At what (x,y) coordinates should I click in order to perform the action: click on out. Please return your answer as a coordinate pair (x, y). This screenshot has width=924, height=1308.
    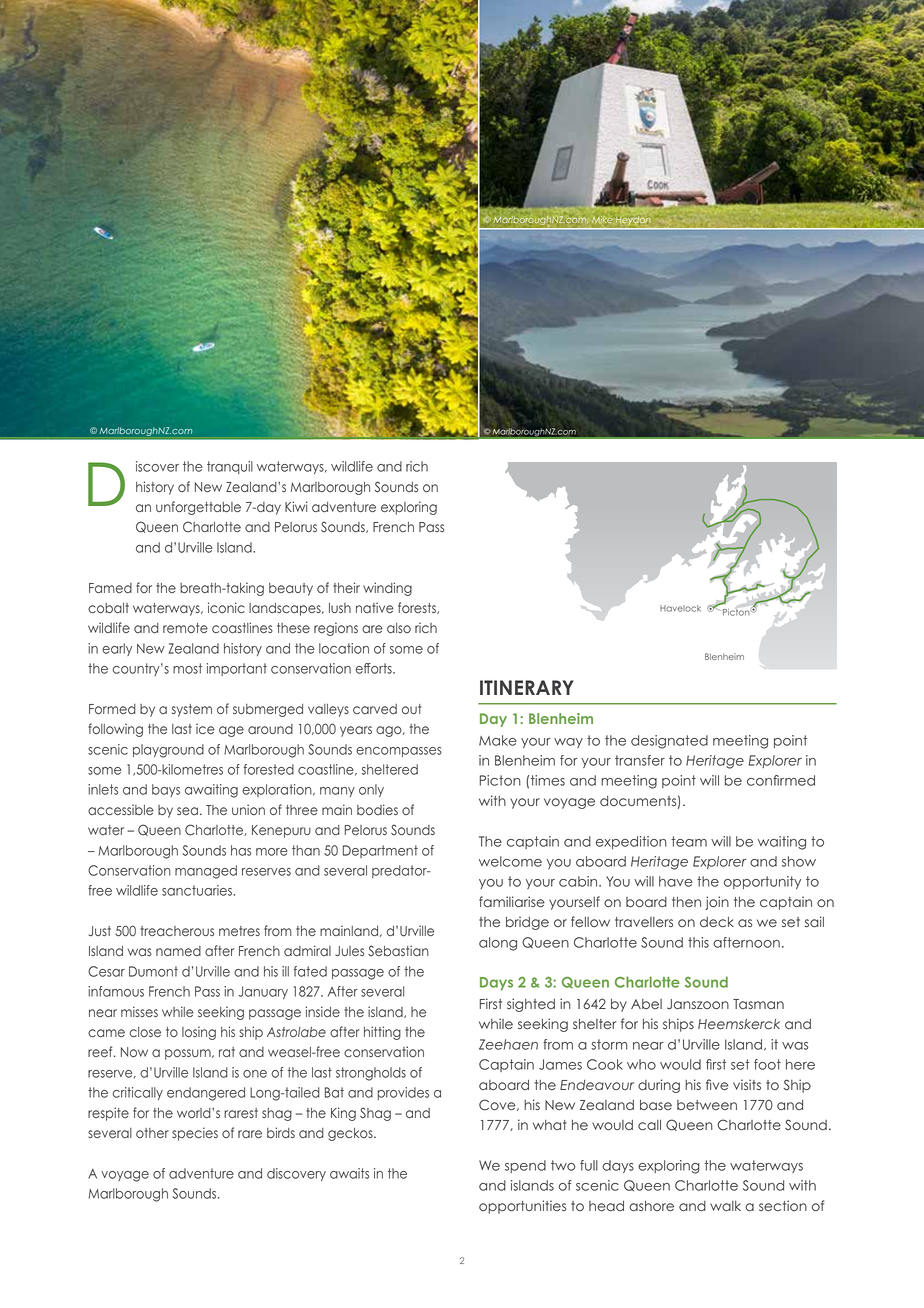
    Looking at the image, I should click on (412, 709).
